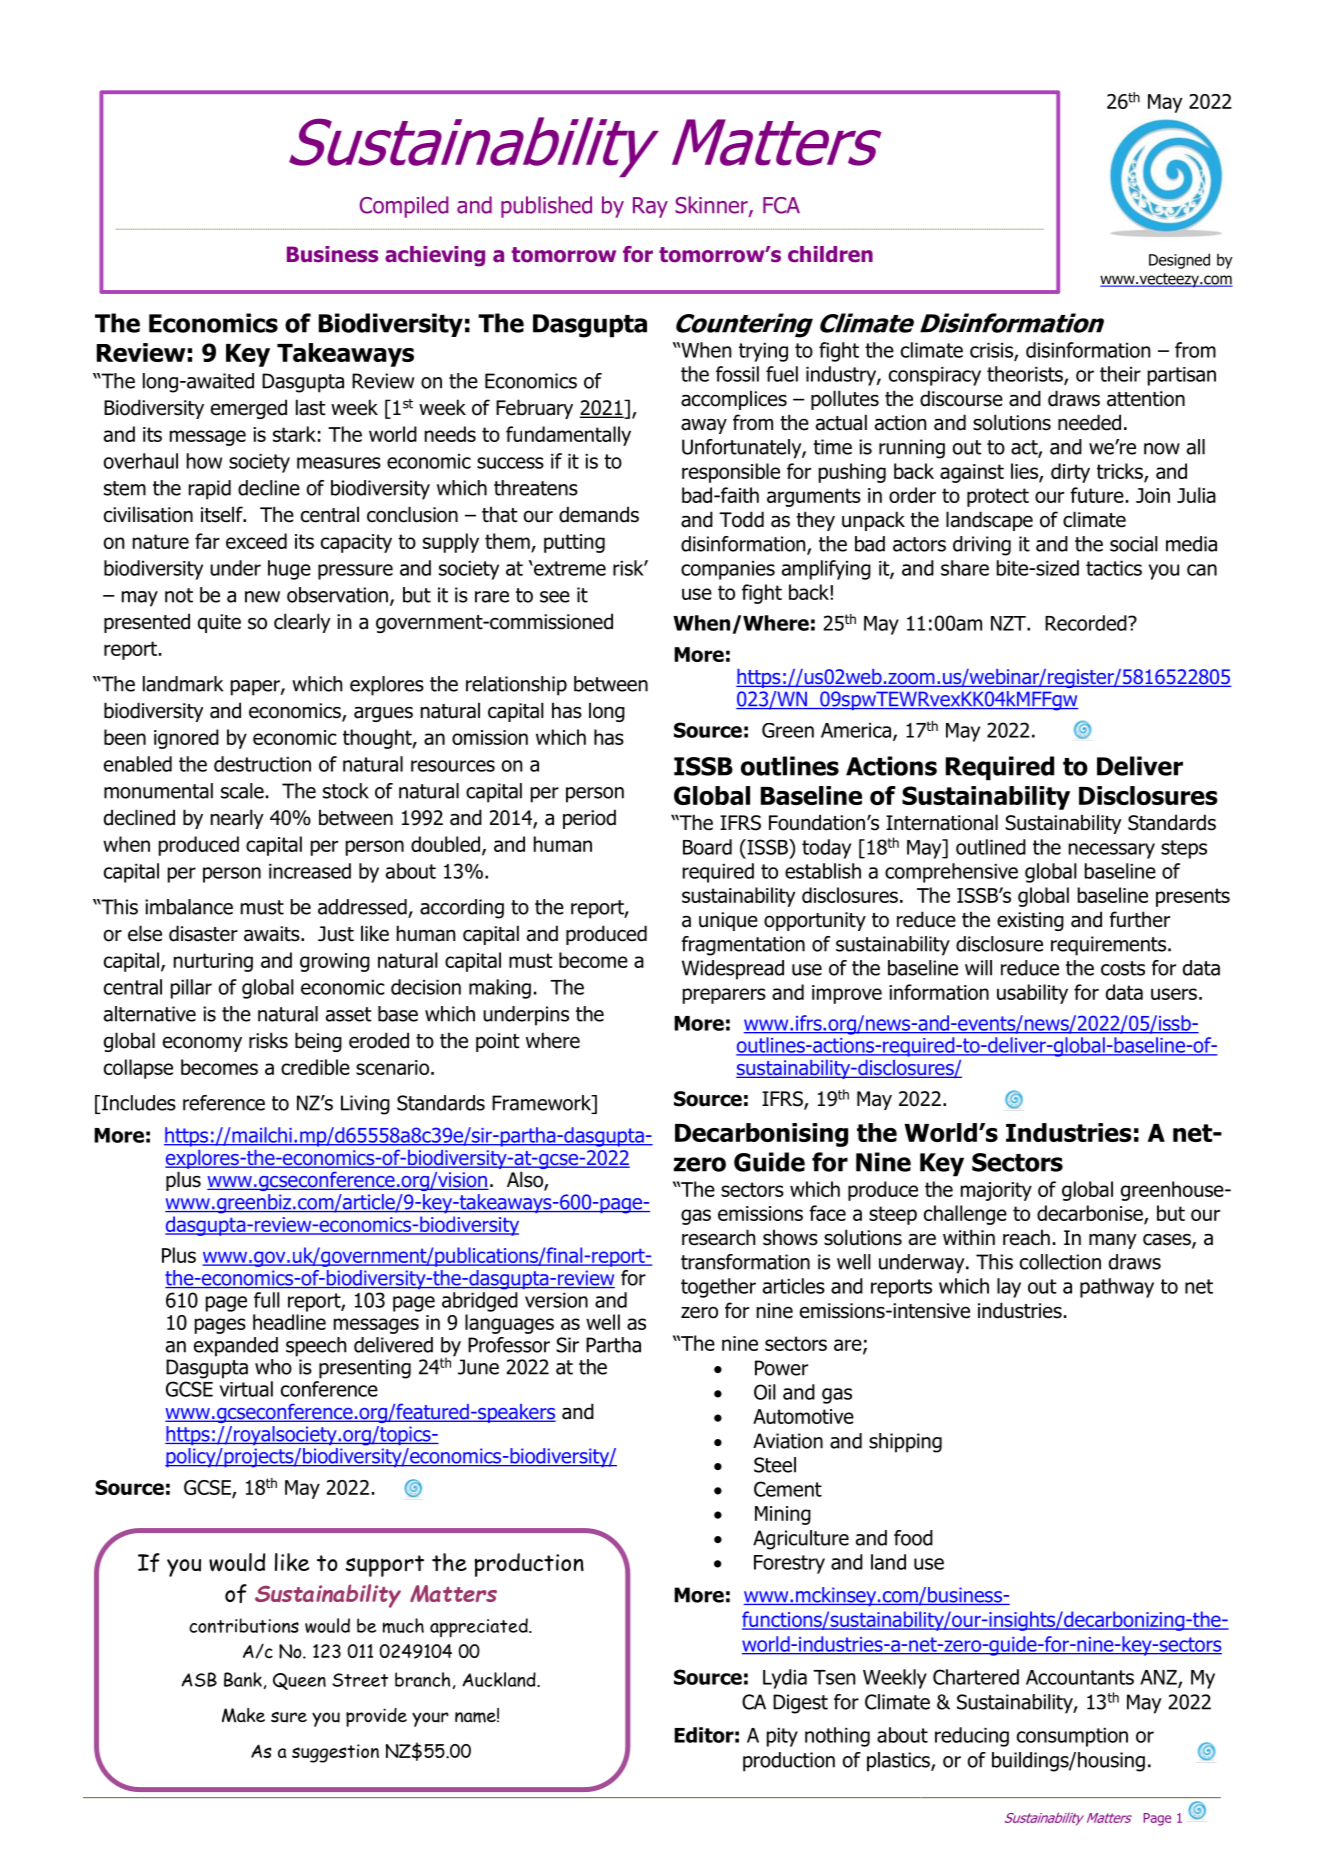  What do you see at coordinates (707, 847) in the document?
I see `Board` at bounding box center [707, 847].
